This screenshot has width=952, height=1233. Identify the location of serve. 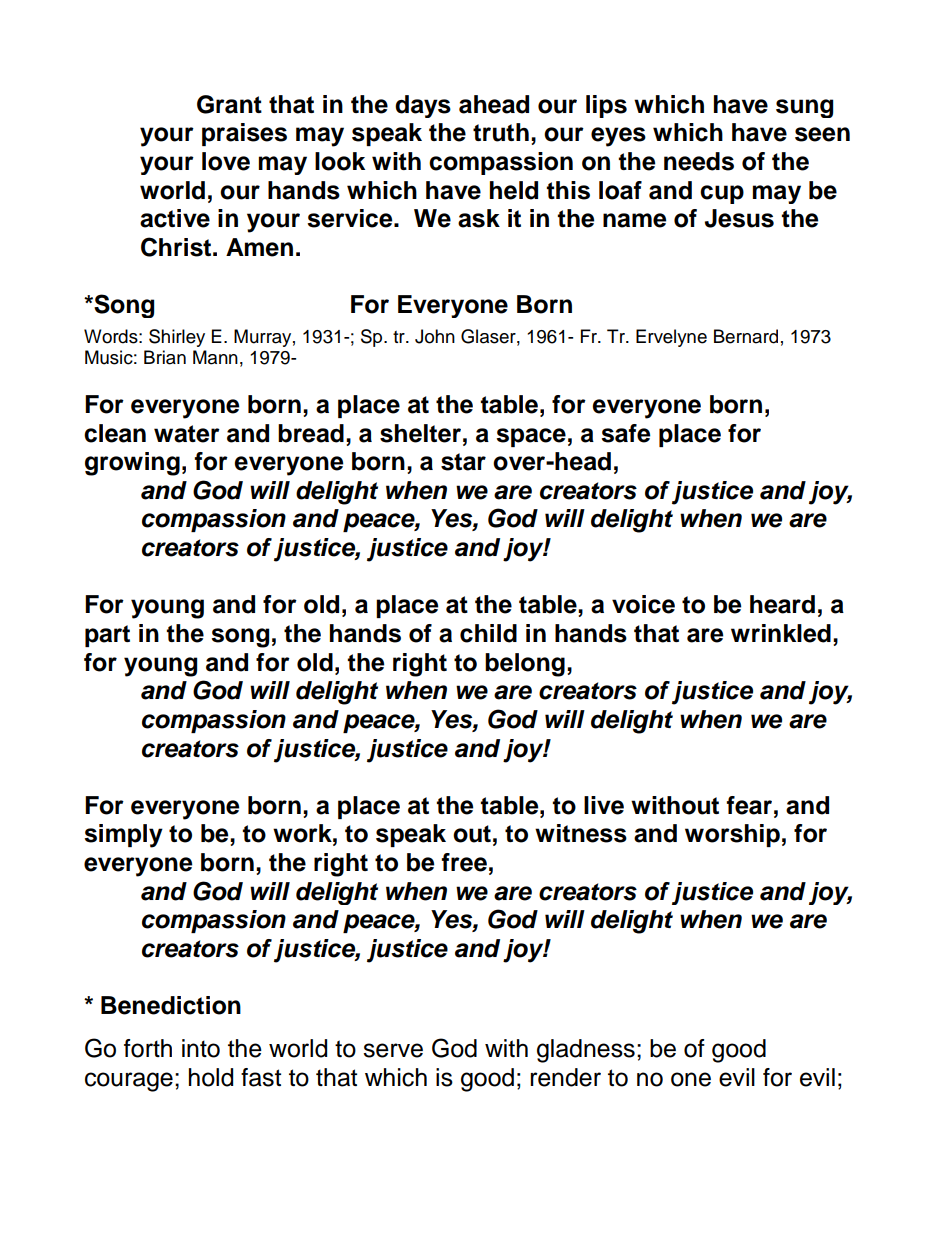
(393, 1050).
